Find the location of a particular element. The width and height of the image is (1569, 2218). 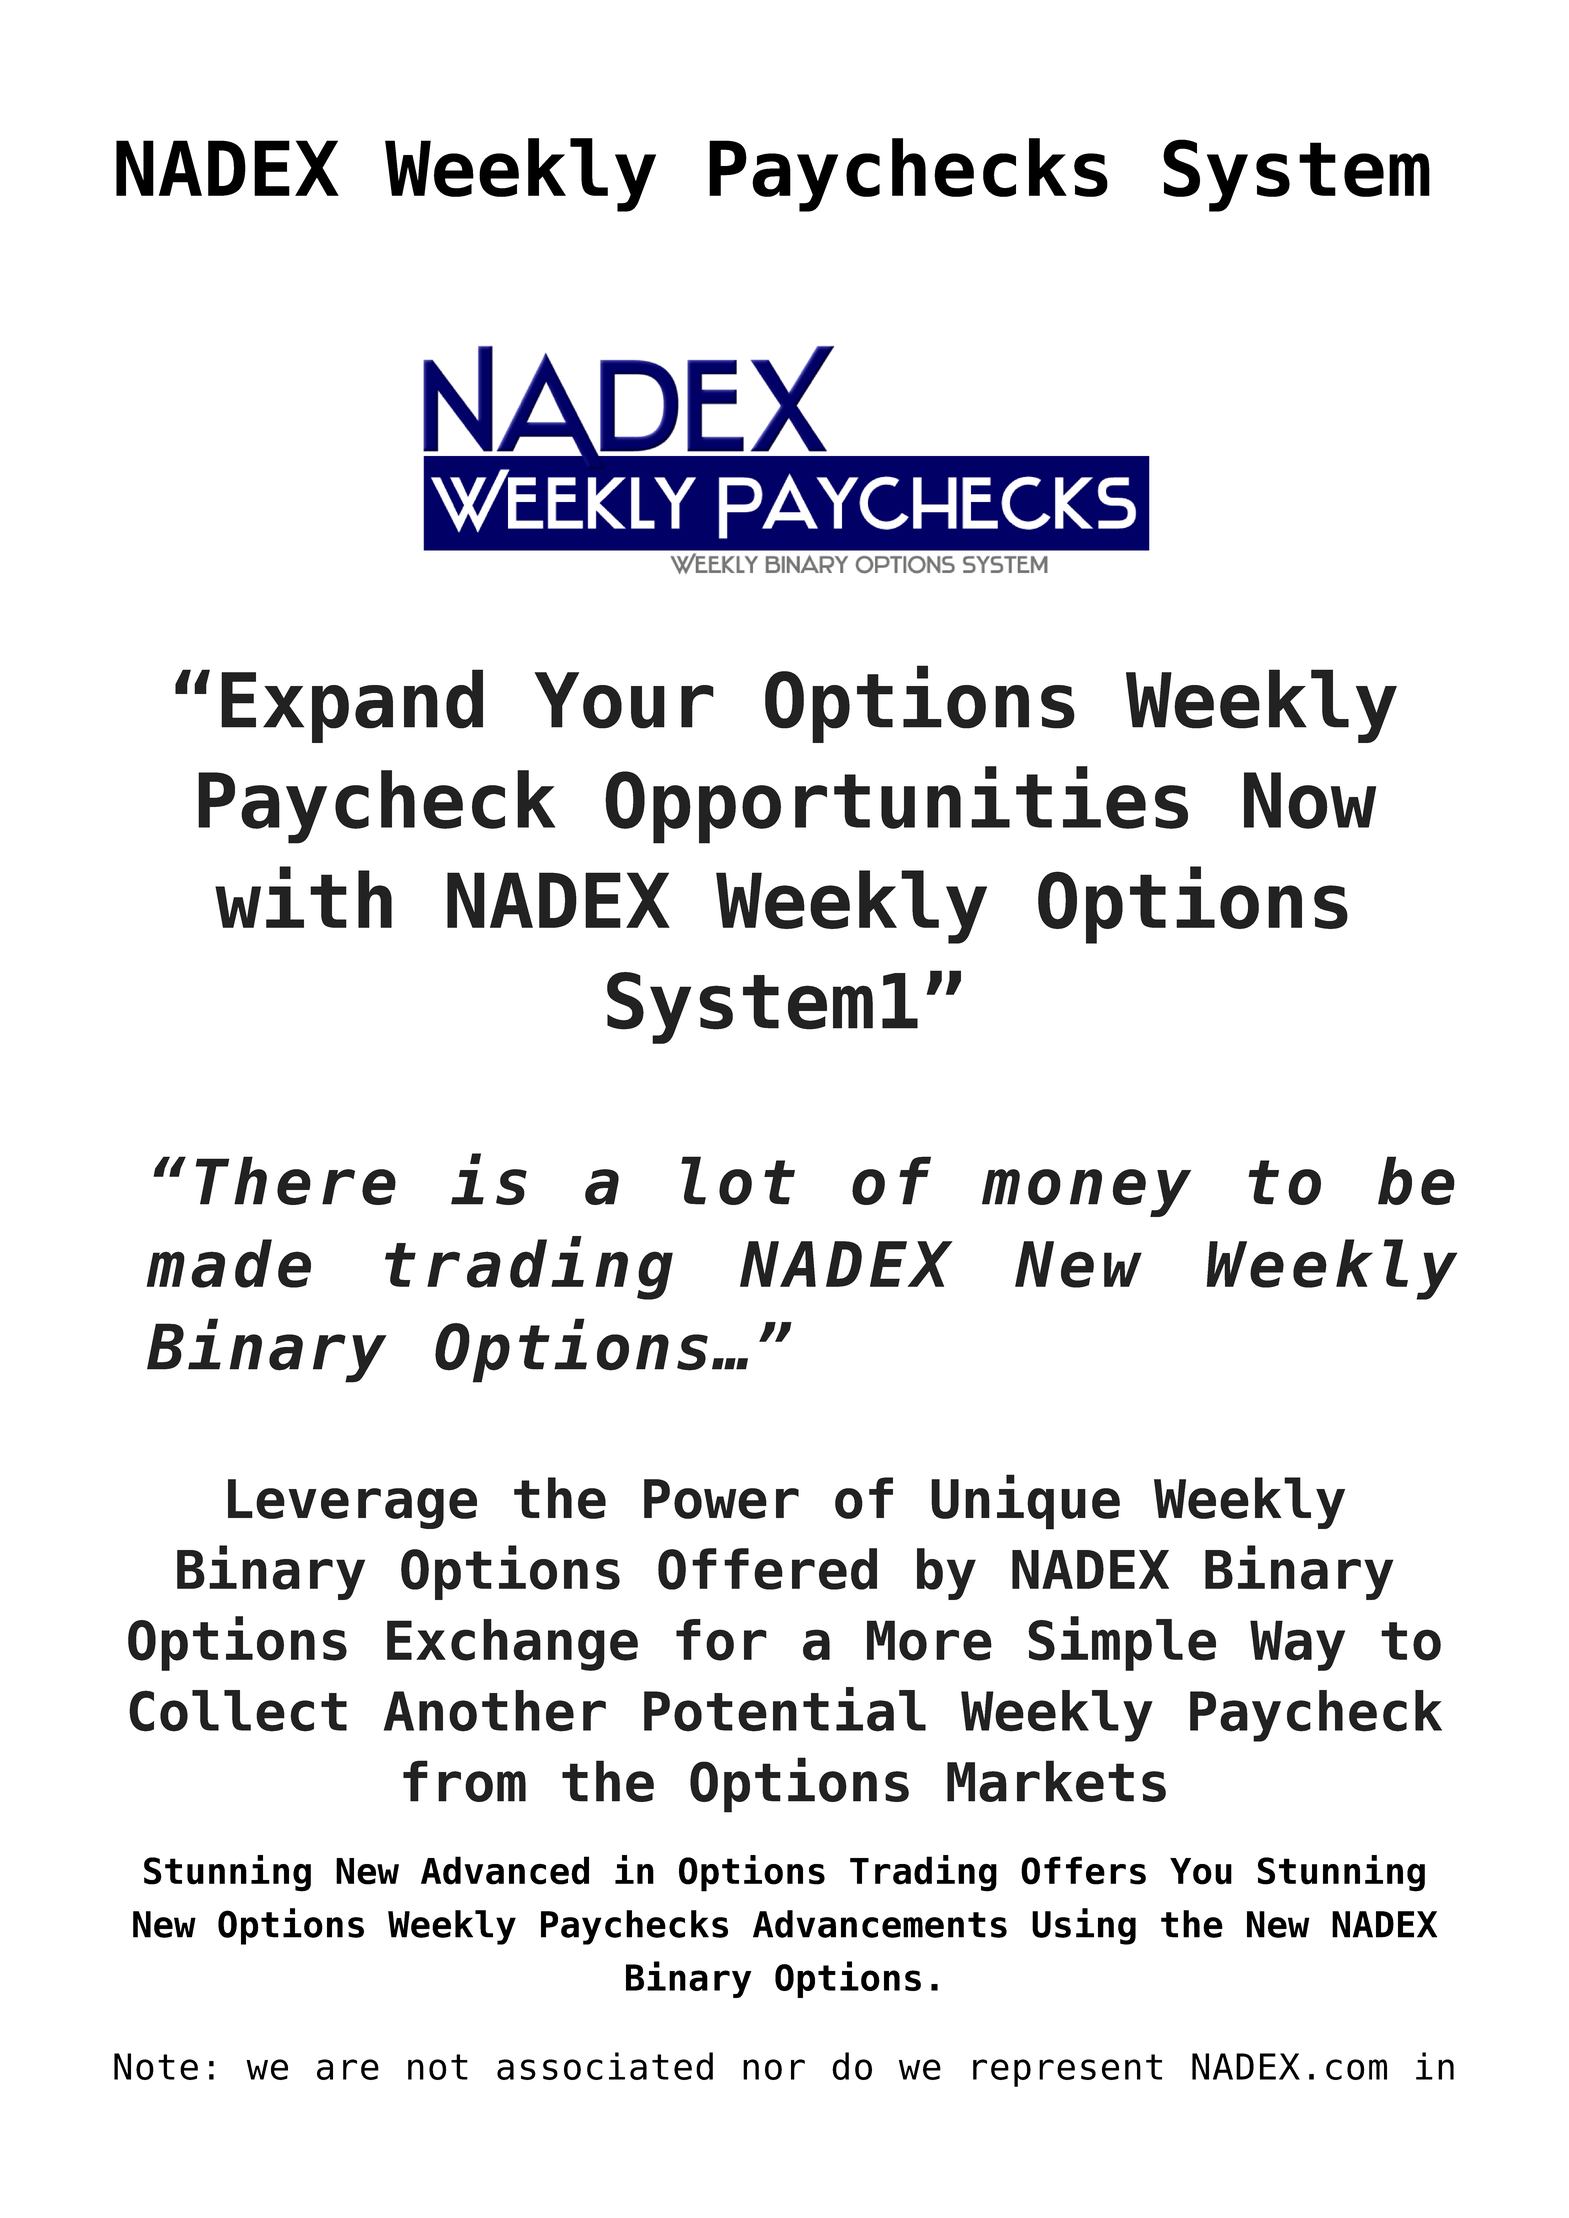

Power is located at coordinates (721, 1499).
